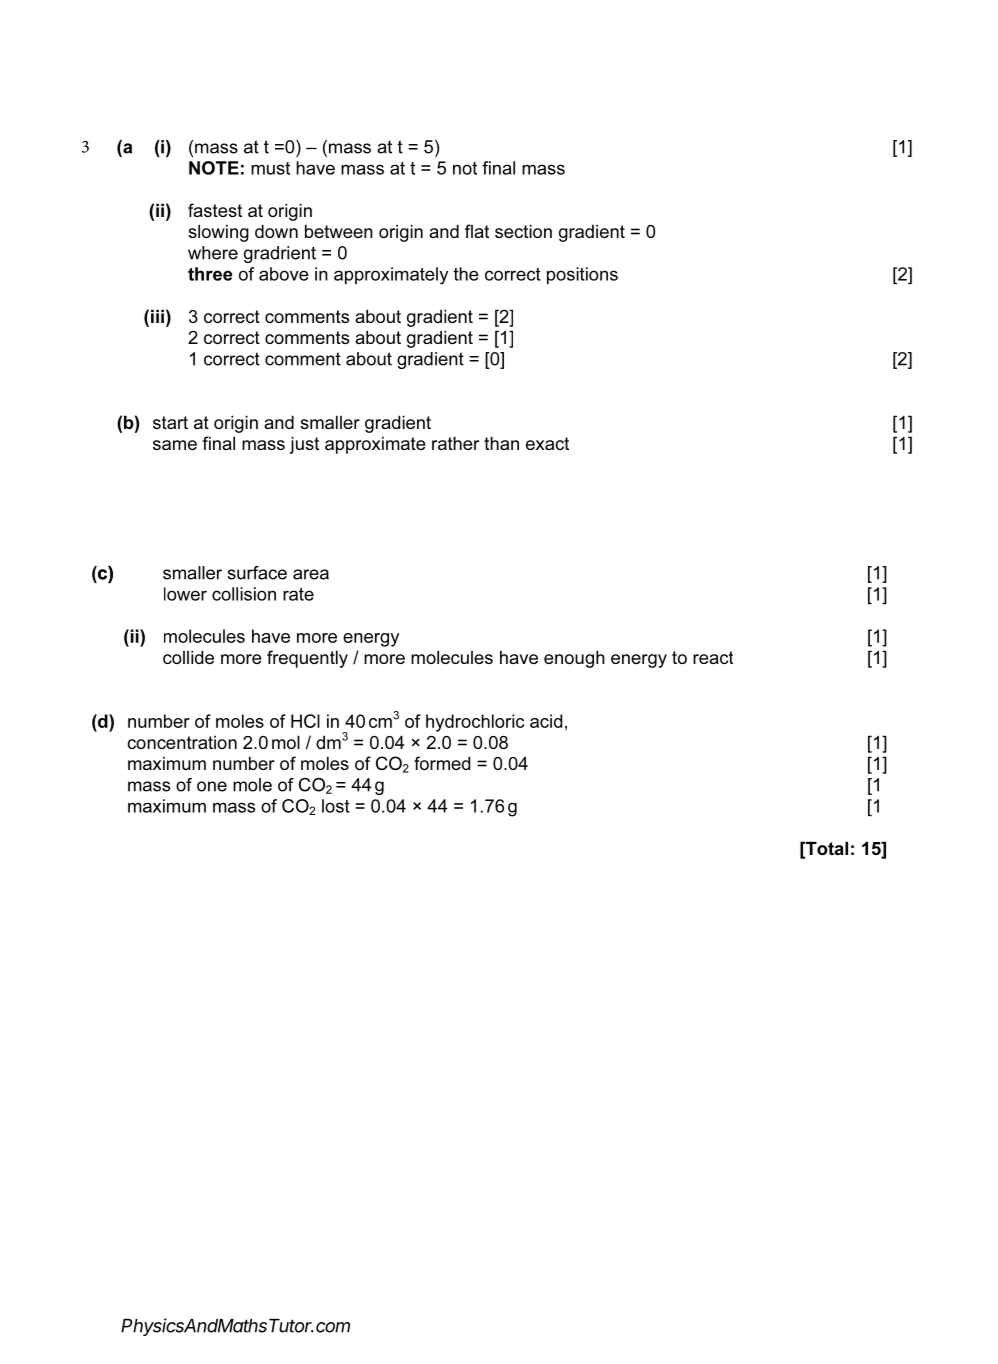 The height and width of the screenshot is (1364, 998). What do you see at coordinates (175, 445) in the screenshot?
I see `same` at bounding box center [175, 445].
